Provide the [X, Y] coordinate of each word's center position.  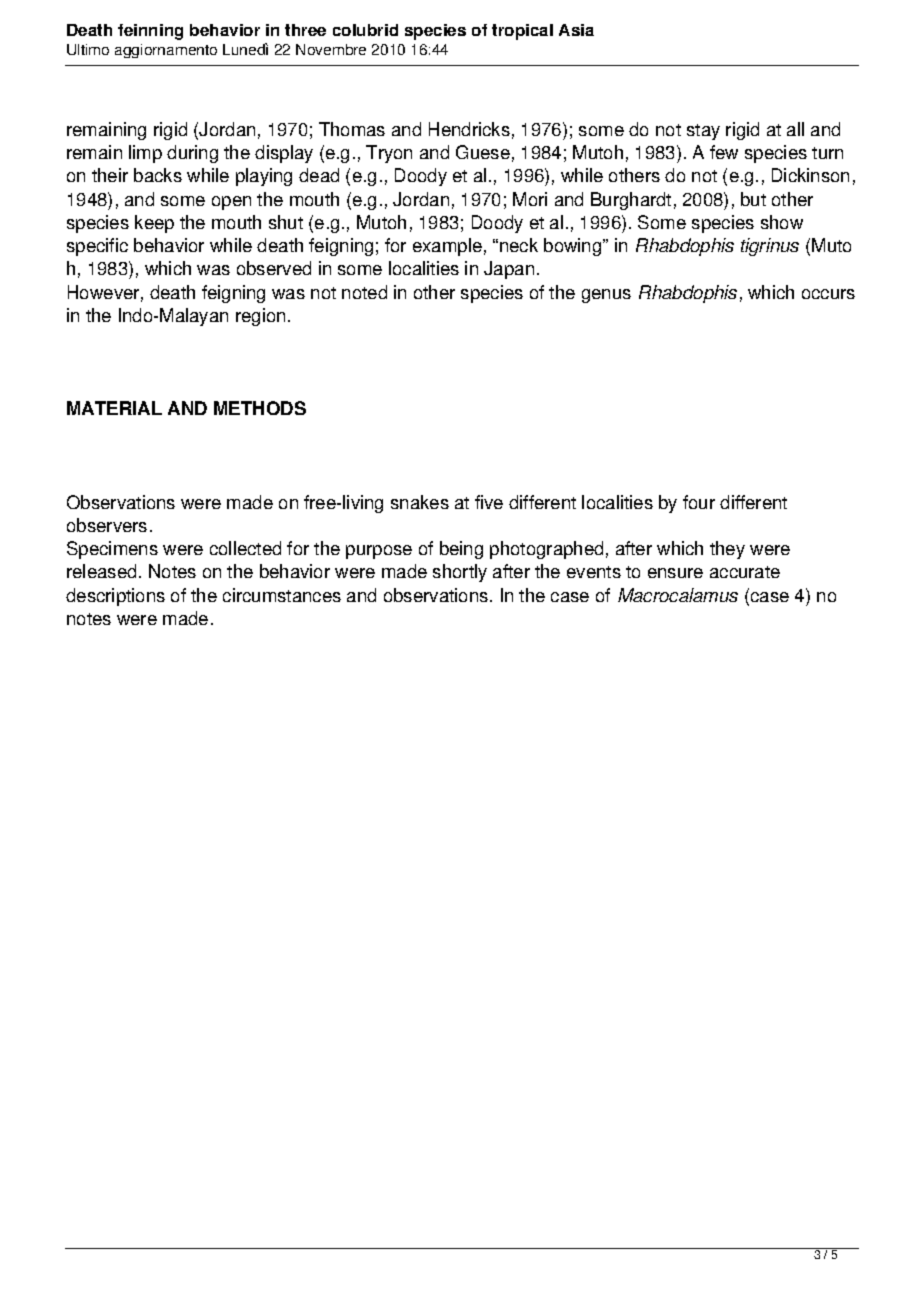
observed [274, 268]
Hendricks [469, 129]
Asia [576, 30]
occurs [828, 294]
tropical [522, 32]
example [447, 247]
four [699, 502]
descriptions [115, 597]
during [192, 154]
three [305, 30]
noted [364, 292]
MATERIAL [114, 408]
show [782, 222]
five [489, 502]
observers [107, 525]
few [724, 152]
